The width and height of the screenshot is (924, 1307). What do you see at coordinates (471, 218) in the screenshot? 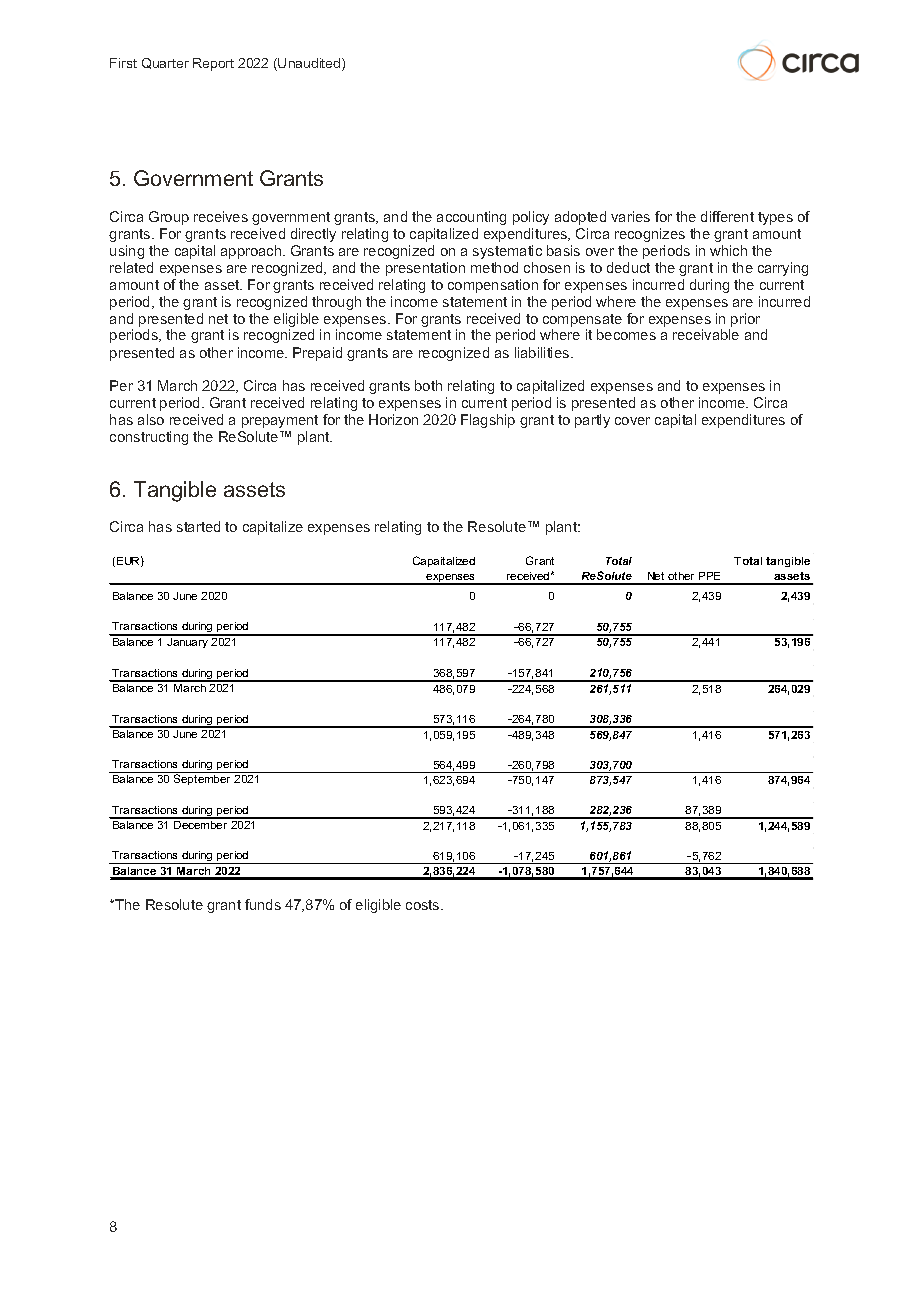
I see `accounting` at bounding box center [471, 218].
